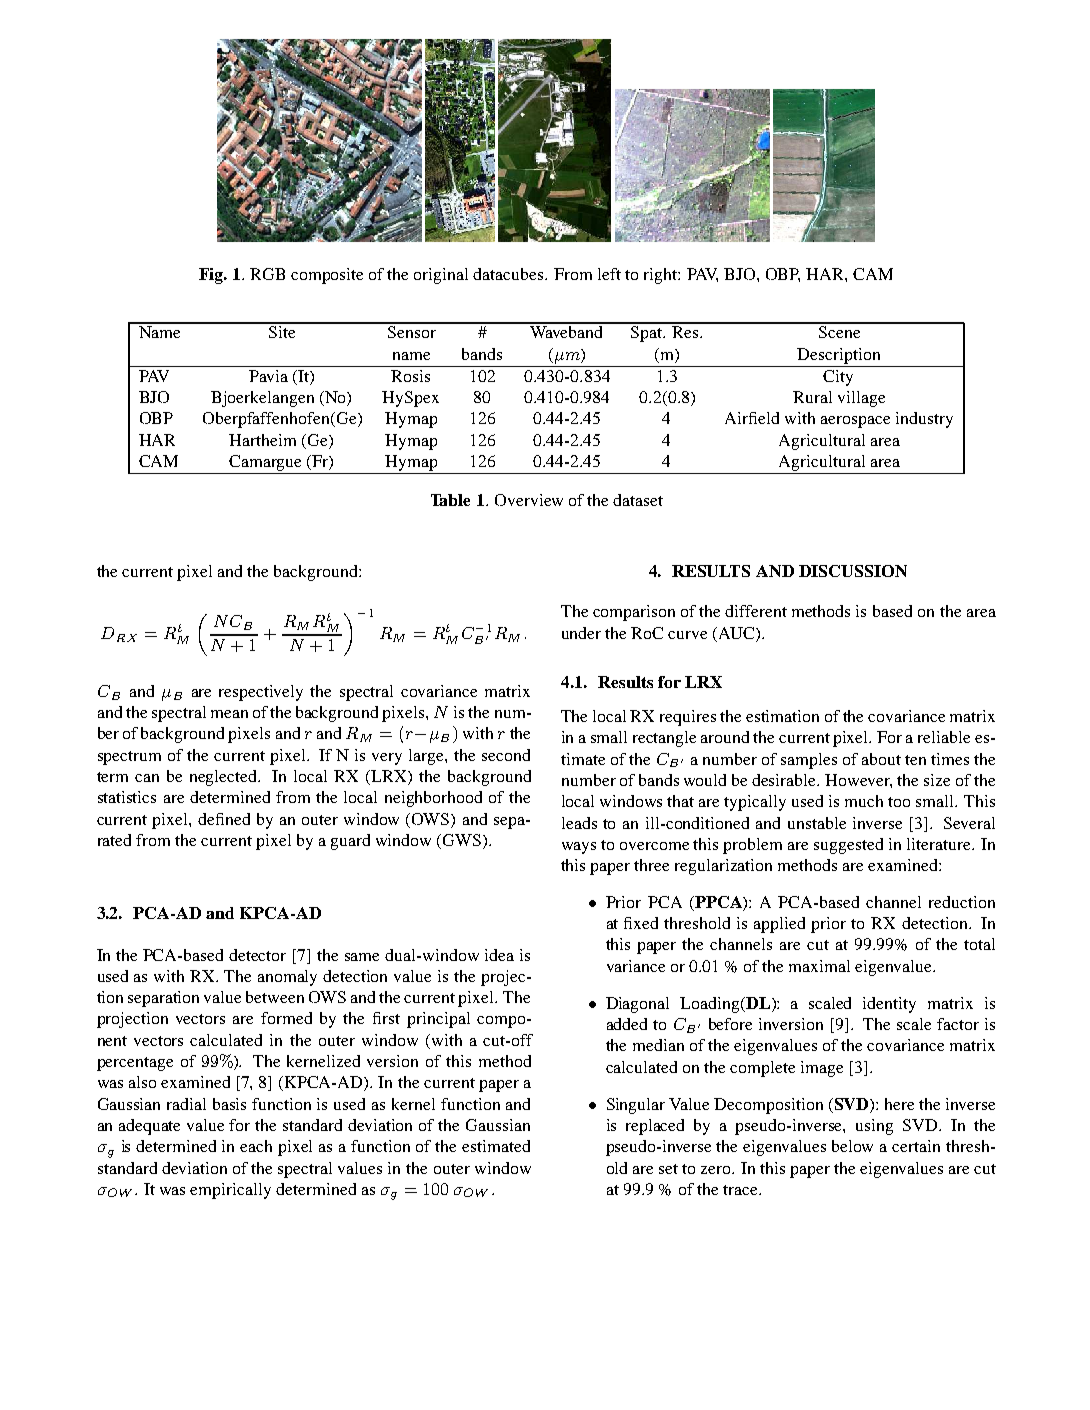 The width and height of the image is (1090, 1410). Describe the element at coordinates (819, 966) in the image. I see `maximal` at that location.
